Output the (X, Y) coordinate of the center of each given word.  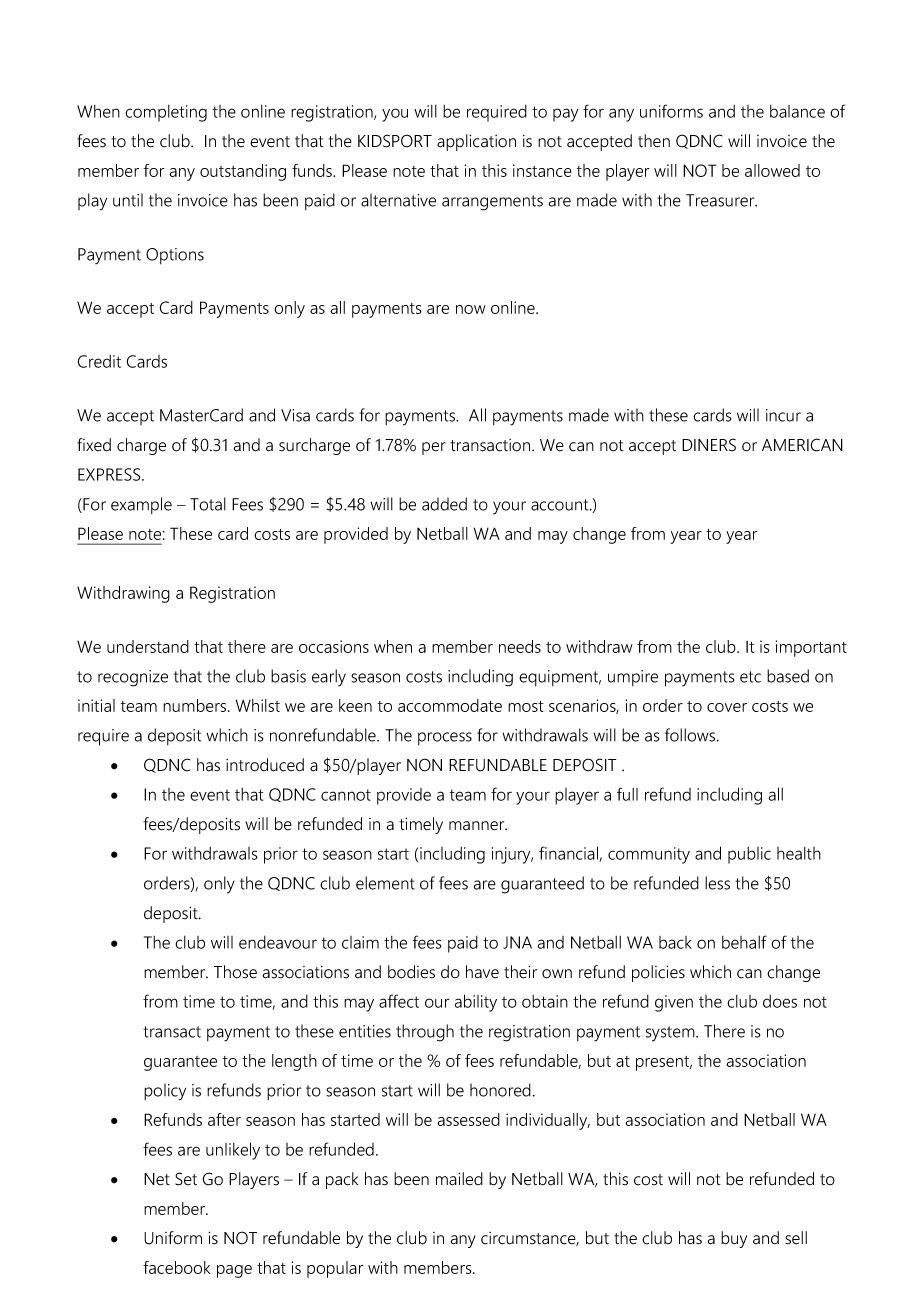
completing (166, 113)
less (717, 883)
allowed (772, 170)
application (476, 142)
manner (478, 826)
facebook (176, 1267)
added (444, 504)
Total (208, 504)
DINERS (709, 445)
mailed (459, 1179)
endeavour (278, 942)
